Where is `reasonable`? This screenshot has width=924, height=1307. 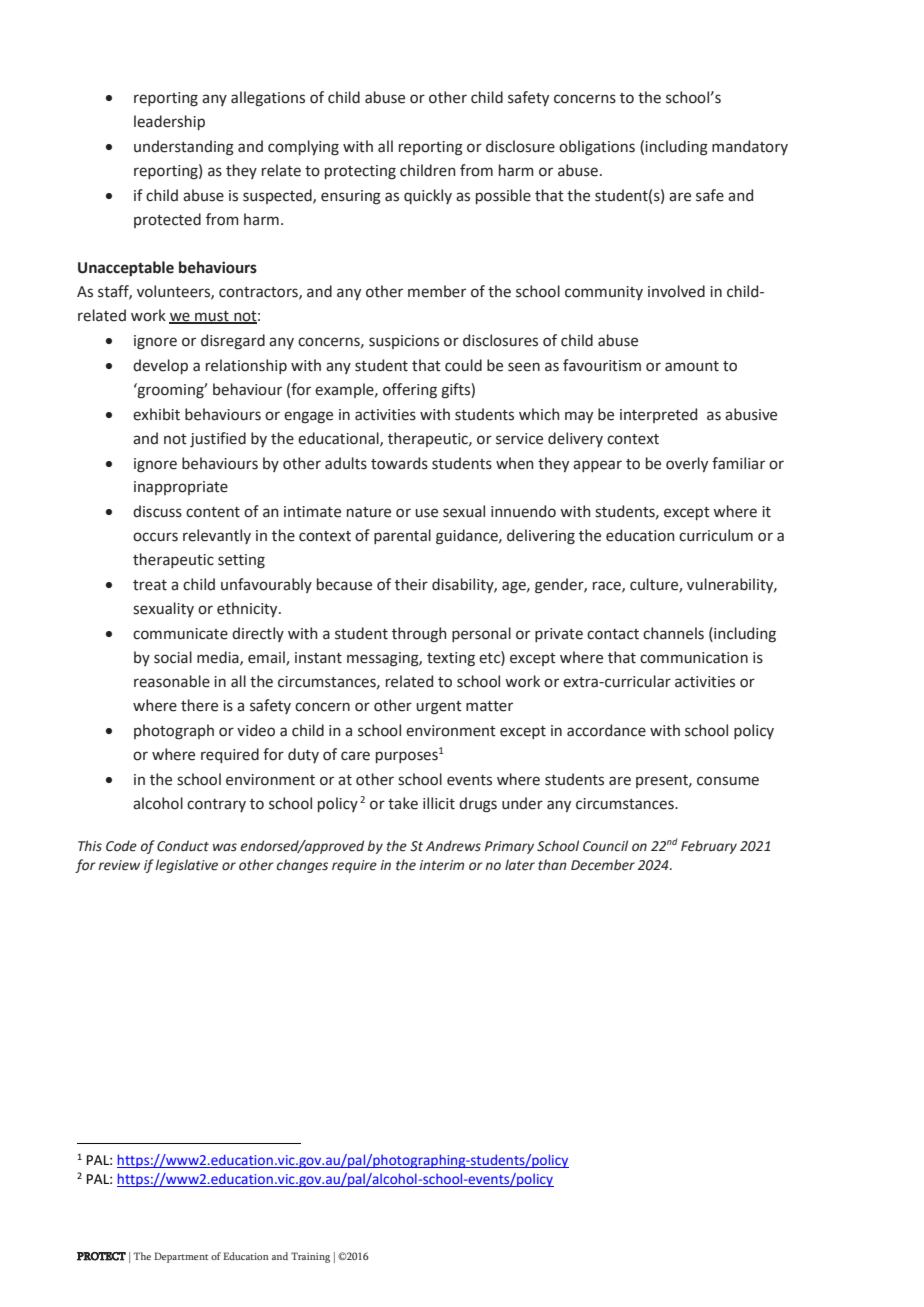
reasonable is located at coordinates (172, 681).
